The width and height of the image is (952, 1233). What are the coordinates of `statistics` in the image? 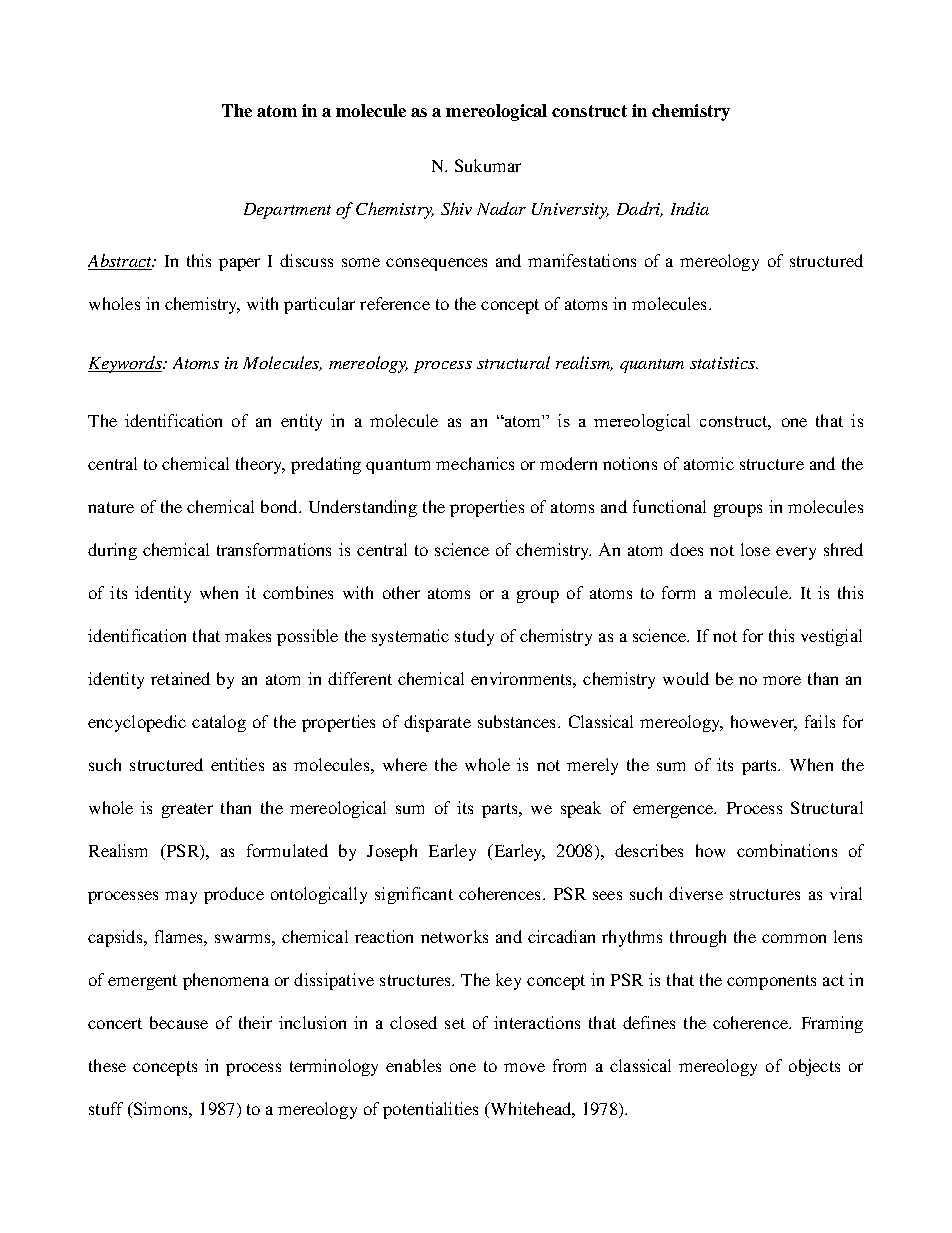 It's located at (723, 363).
